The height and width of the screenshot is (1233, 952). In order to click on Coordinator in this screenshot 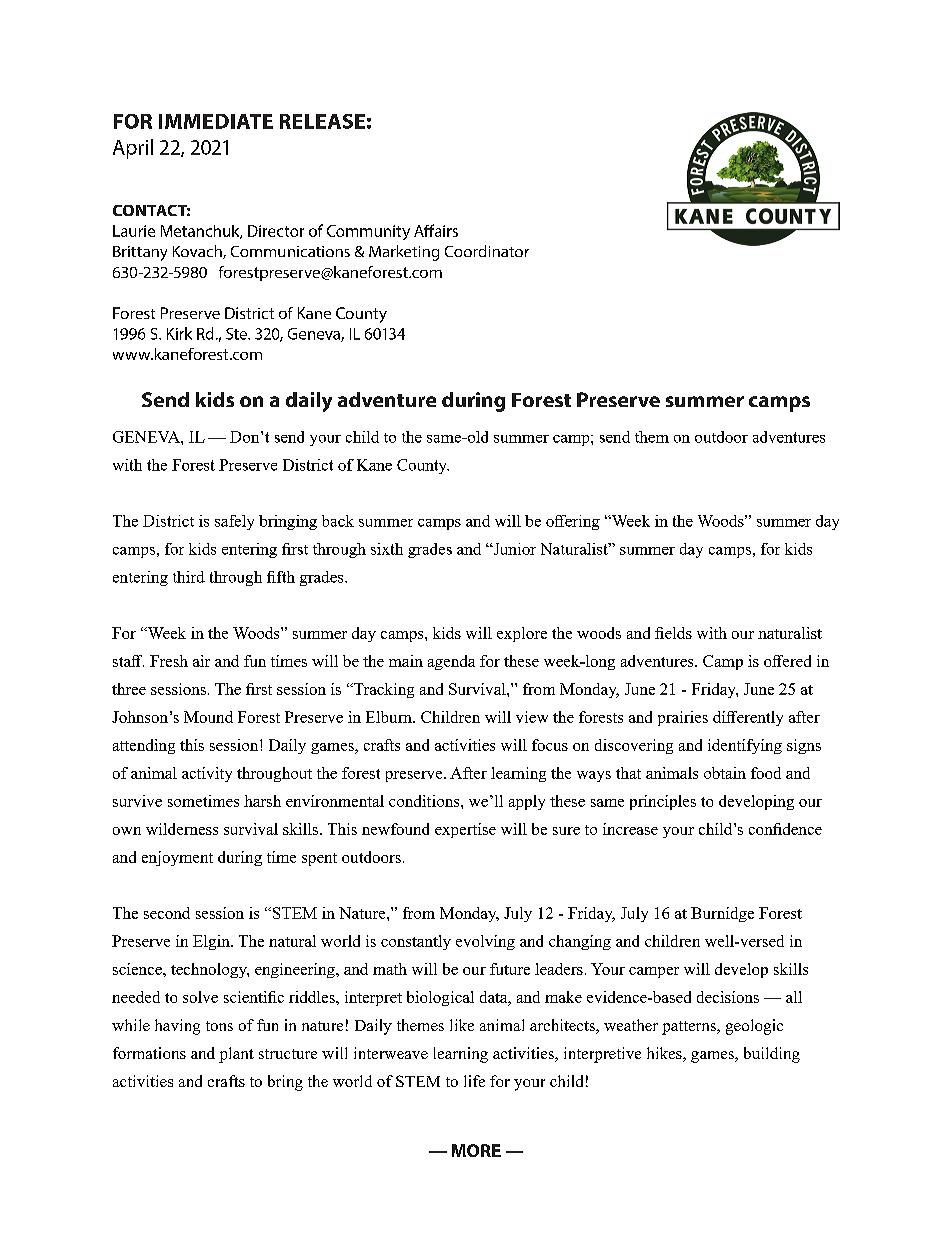, I will do `click(487, 251)`.
